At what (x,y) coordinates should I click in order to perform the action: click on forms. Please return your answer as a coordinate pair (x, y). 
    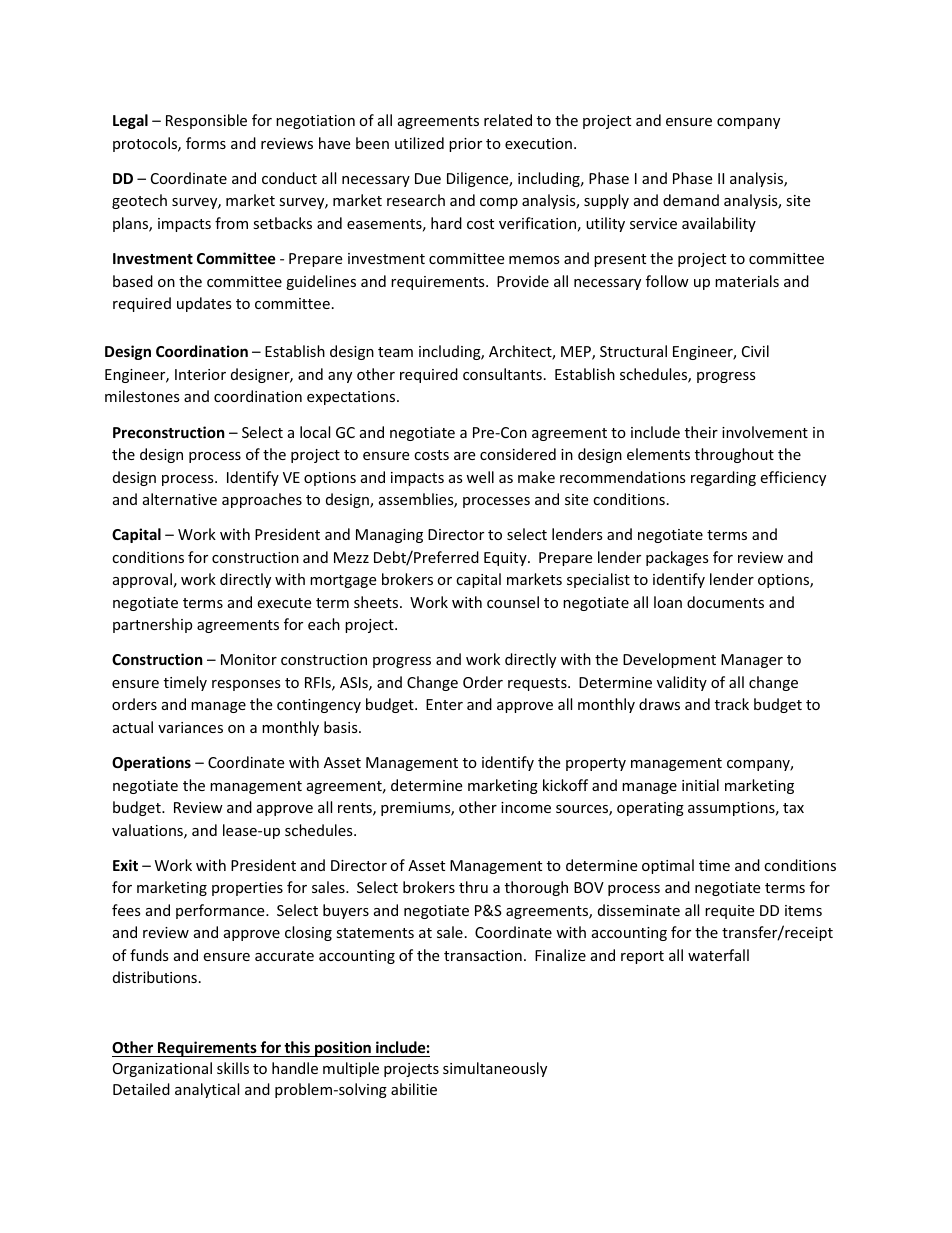
    Looking at the image, I should click on (206, 143).
